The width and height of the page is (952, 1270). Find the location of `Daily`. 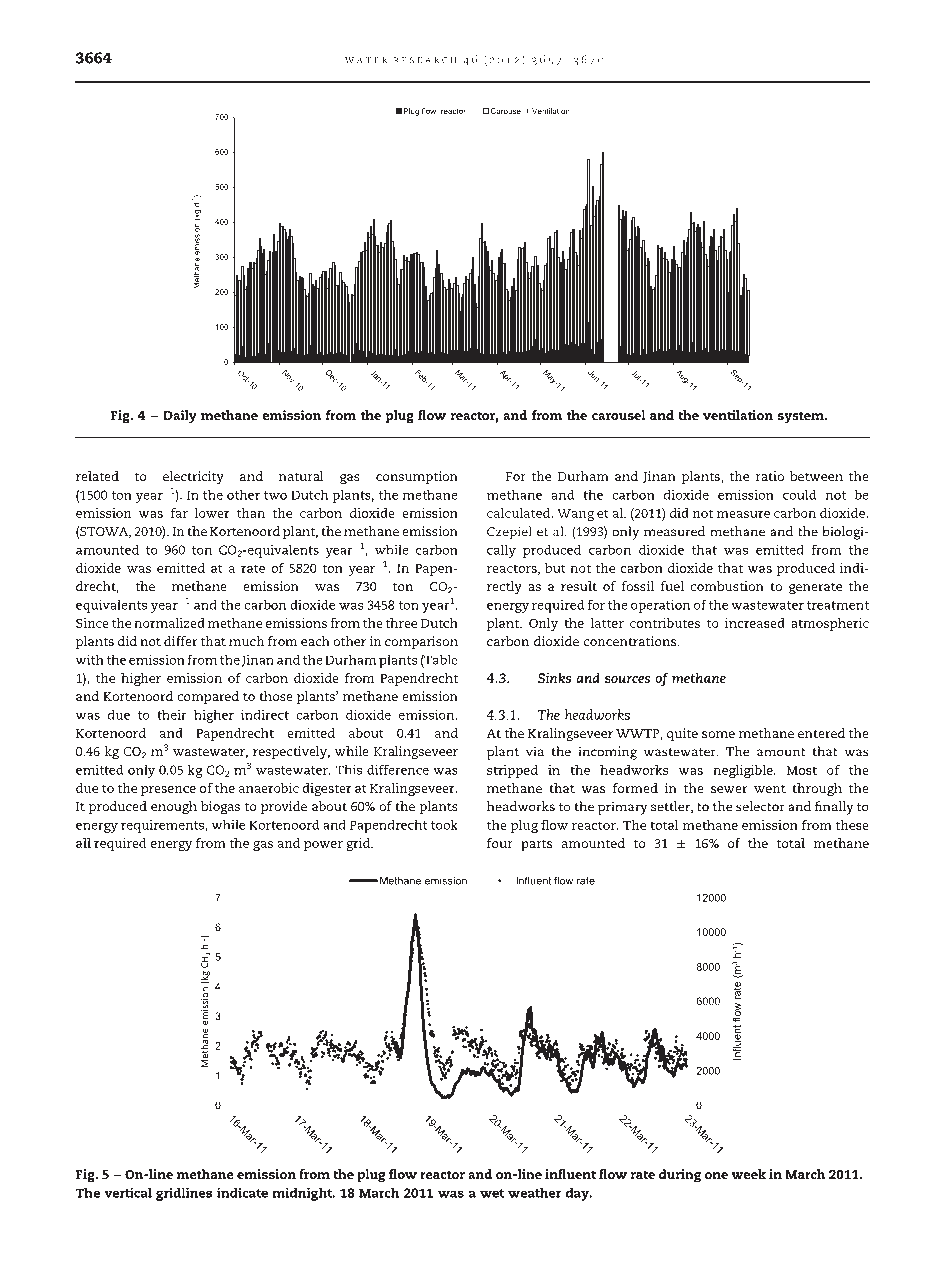

Daily is located at coordinates (180, 417).
